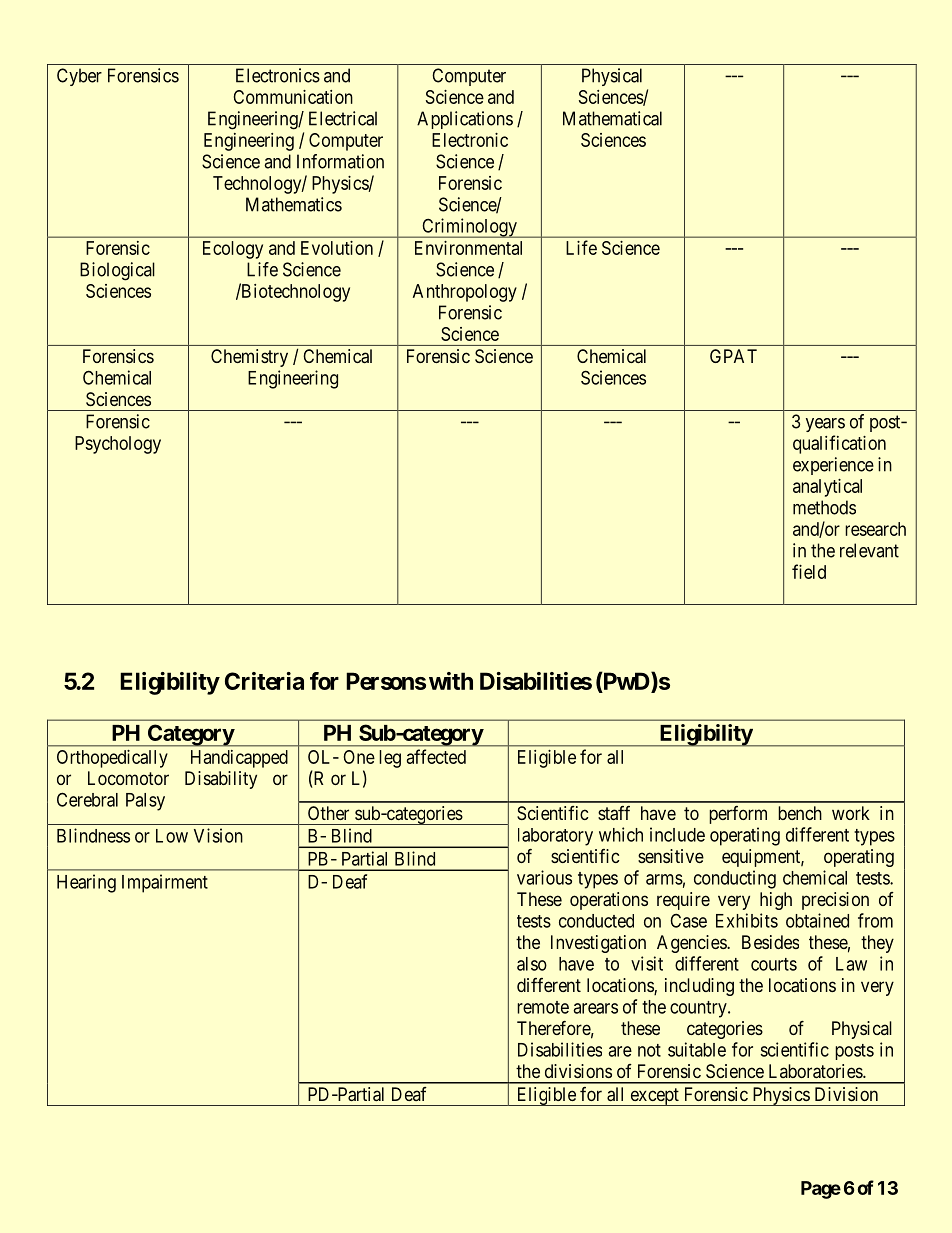 The width and height of the screenshot is (952, 1233). What do you see at coordinates (809, 571) in the screenshot?
I see `field` at bounding box center [809, 571].
